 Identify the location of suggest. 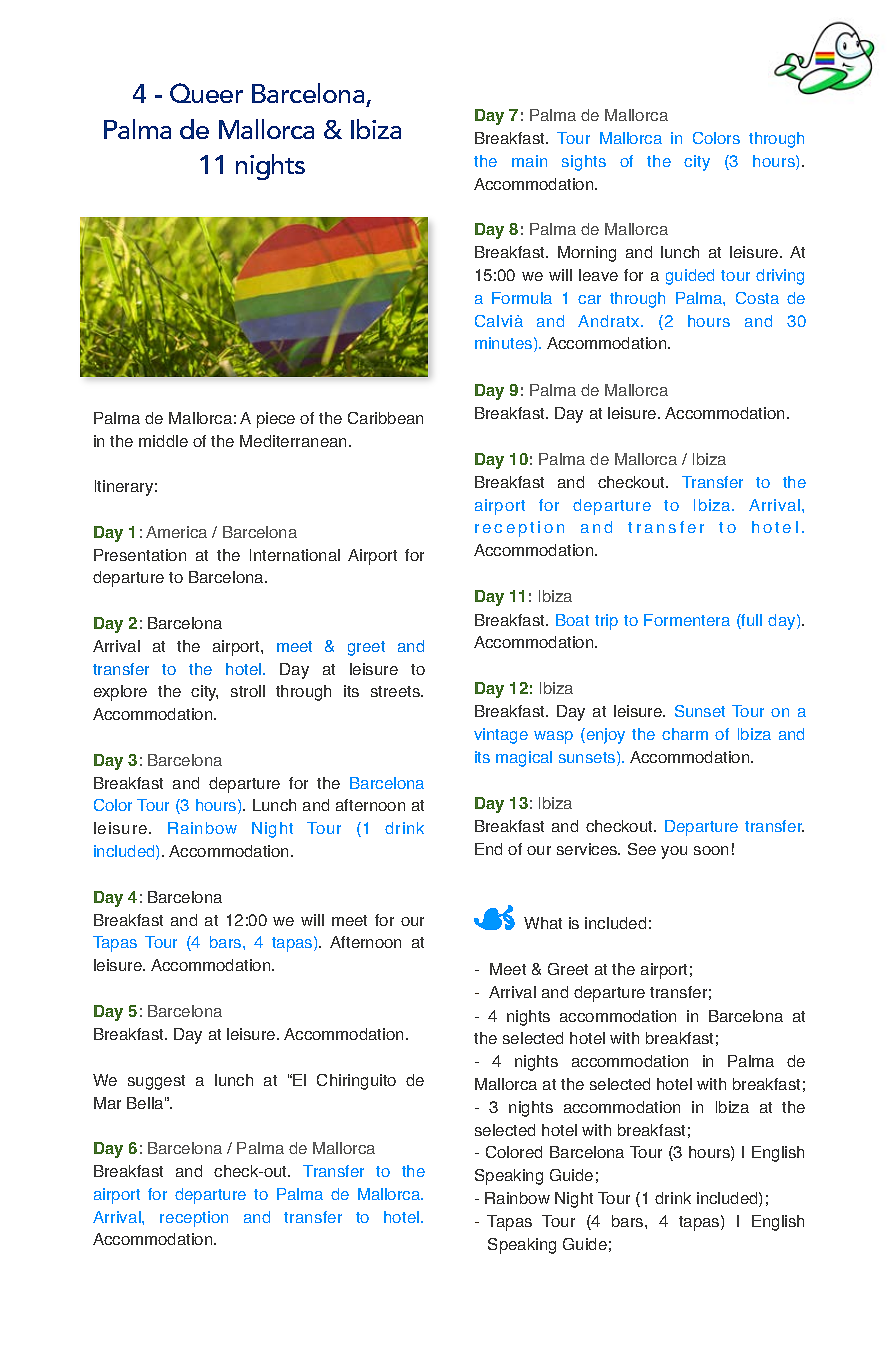
(156, 1082).
